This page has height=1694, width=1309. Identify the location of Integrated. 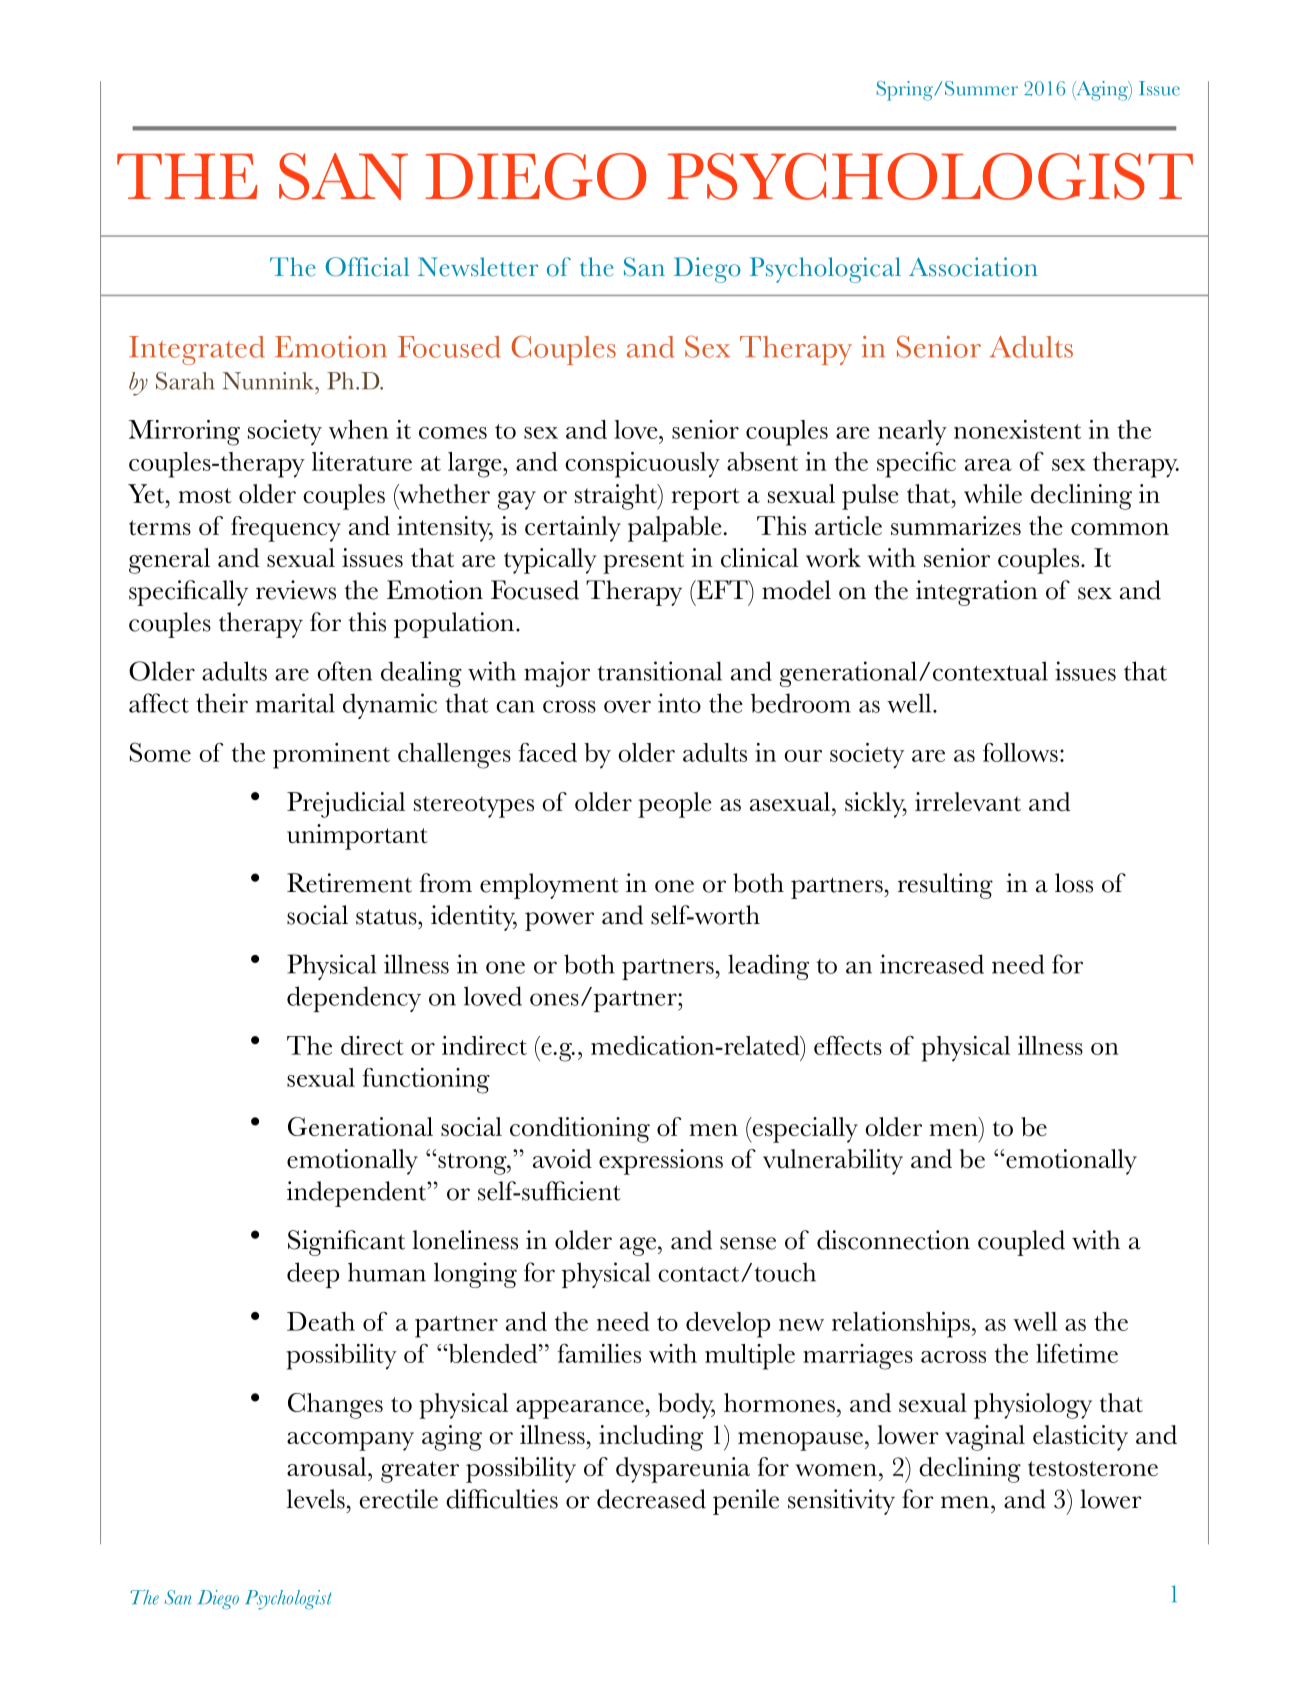
(197, 350).
